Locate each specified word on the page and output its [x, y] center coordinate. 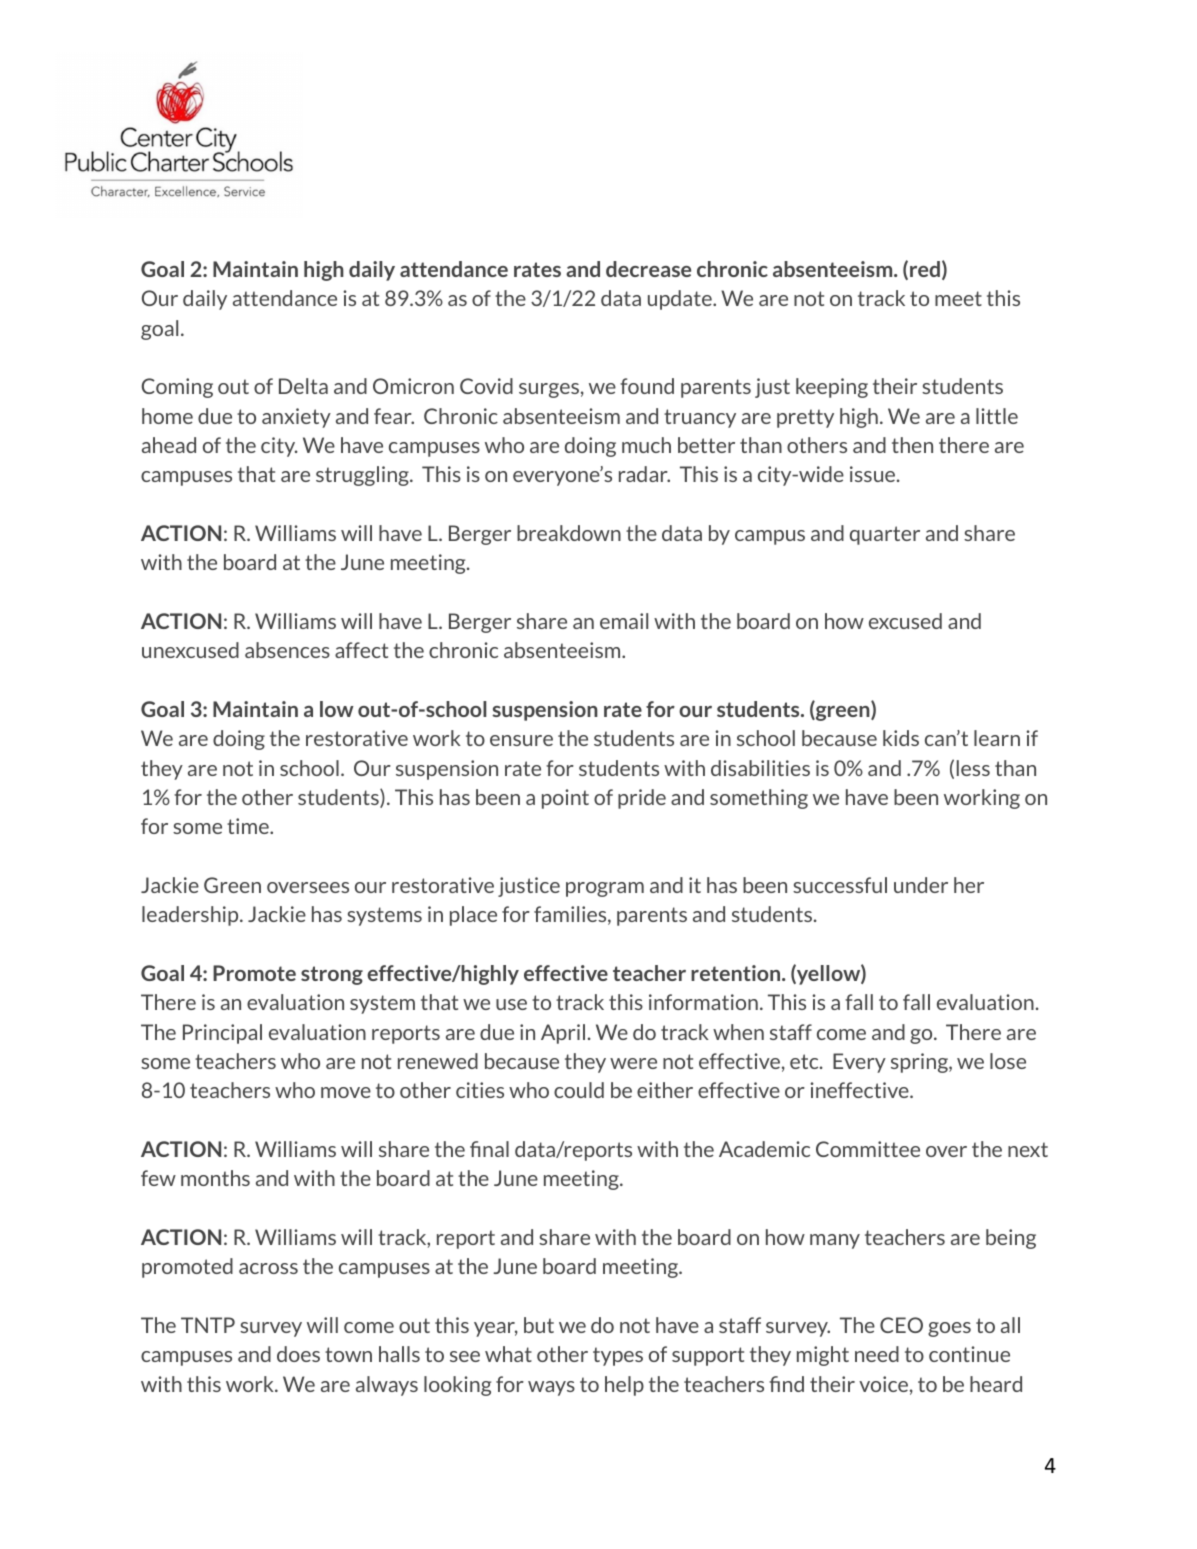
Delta [303, 386]
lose [1008, 1061]
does [298, 1354]
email [624, 621]
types [618, 1356]
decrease [648, 269]
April [563, 1034]
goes [949, 1329]
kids [901, 738]
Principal [222, 1034]
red [925, 269]
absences [287, 650]
